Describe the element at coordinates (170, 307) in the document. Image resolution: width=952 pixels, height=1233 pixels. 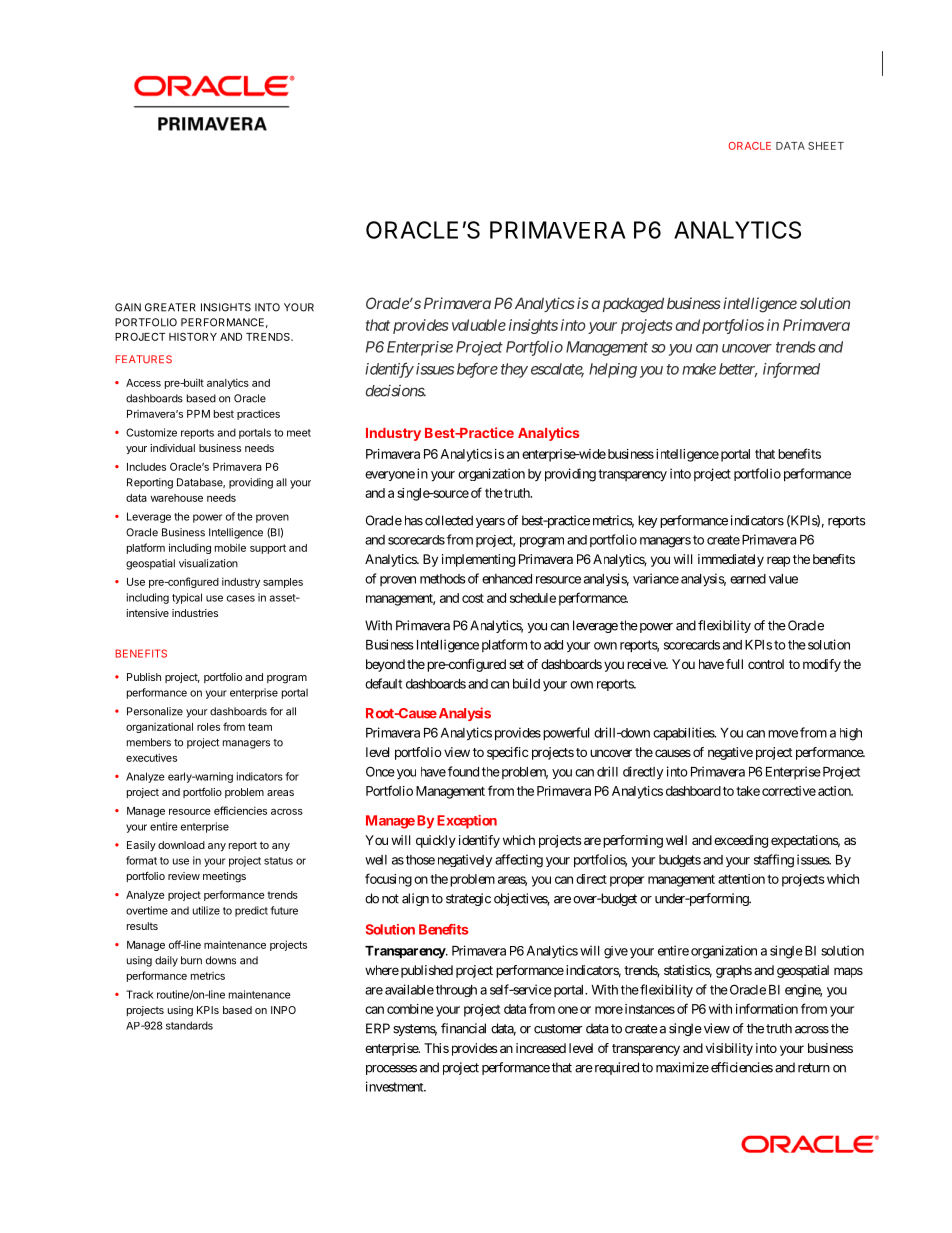
I see `GREATER` at that location.
